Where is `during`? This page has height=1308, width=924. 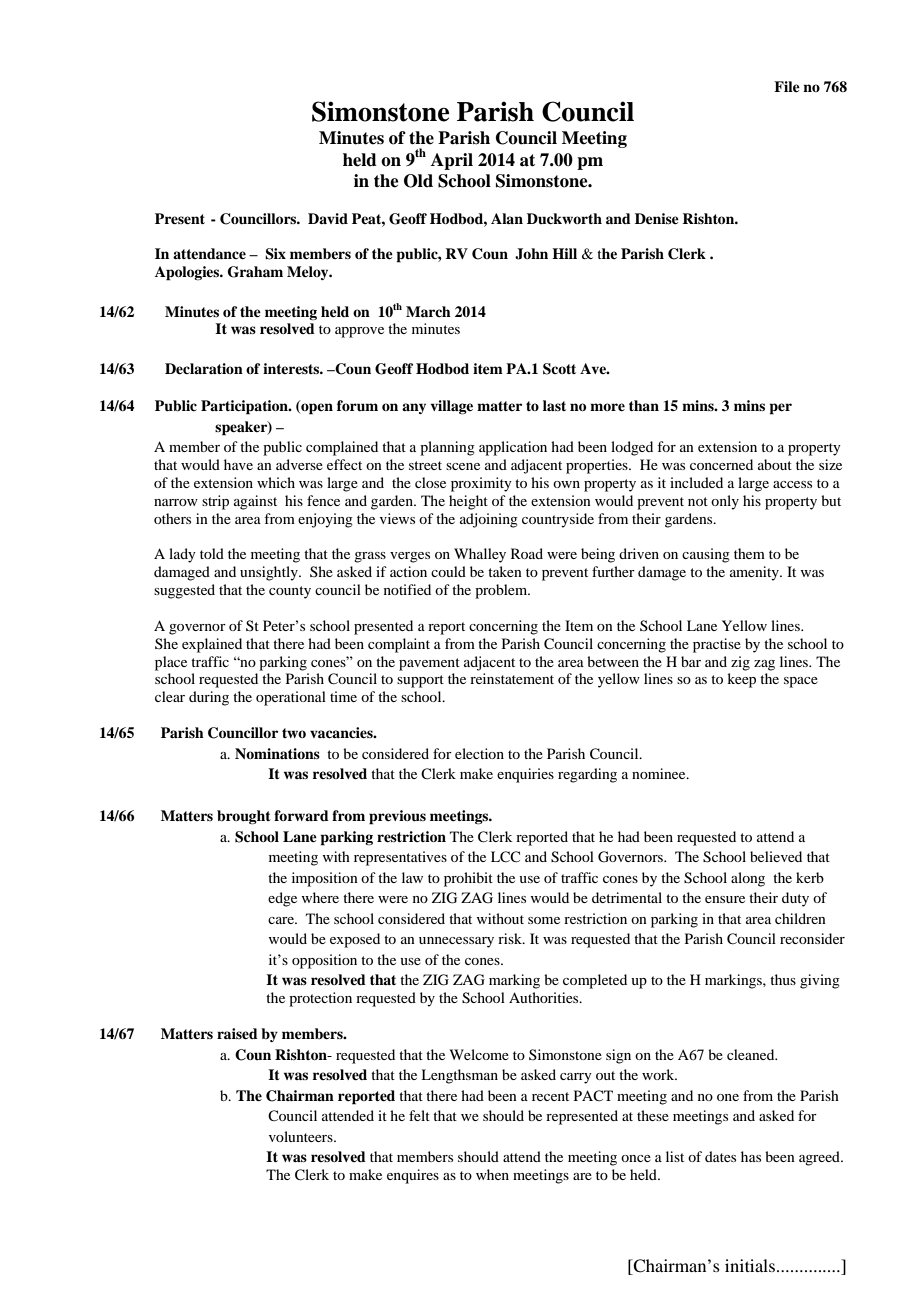
during is located at coordinates (209, 698).
